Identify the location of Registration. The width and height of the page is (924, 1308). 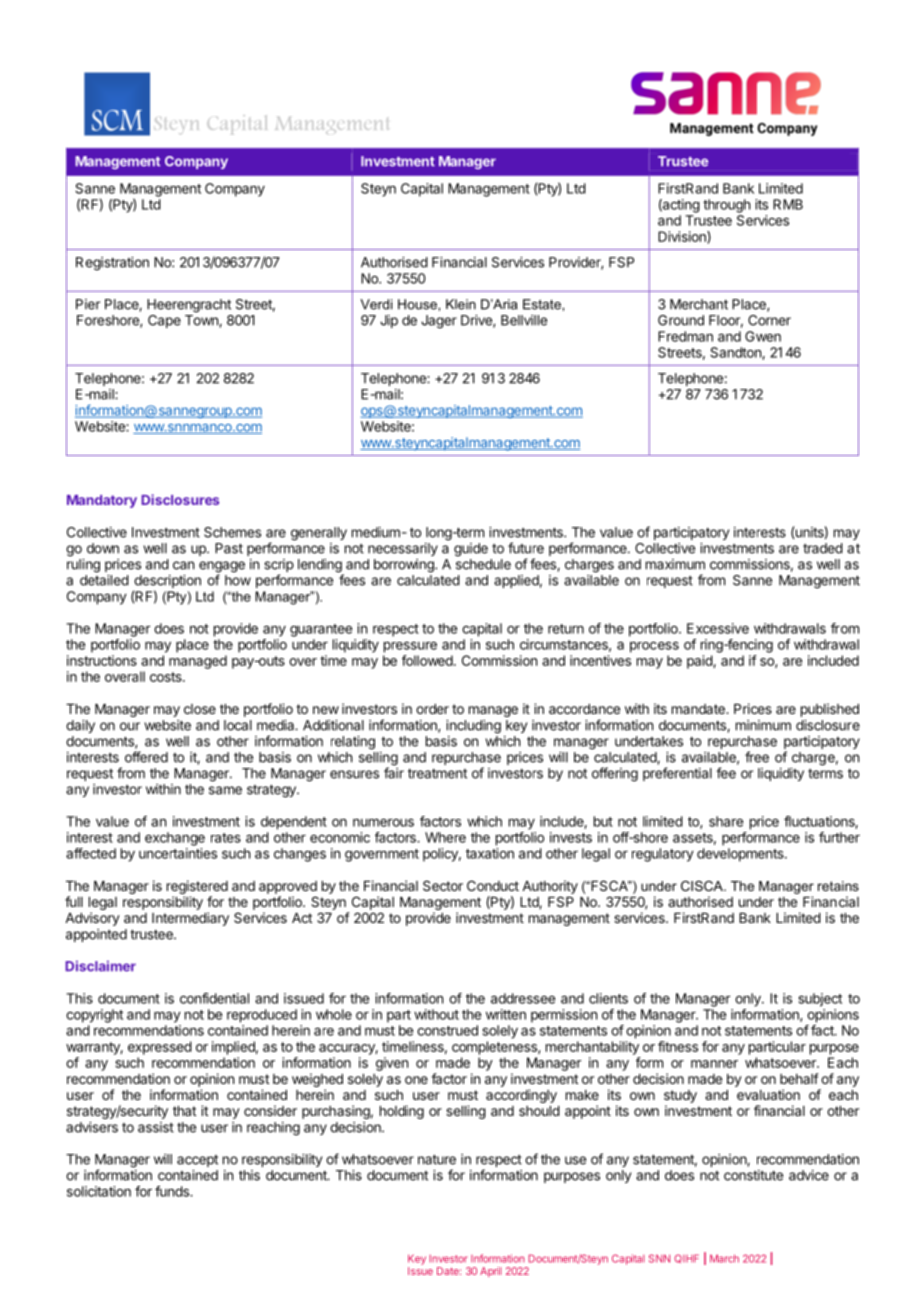
(112, 264).
